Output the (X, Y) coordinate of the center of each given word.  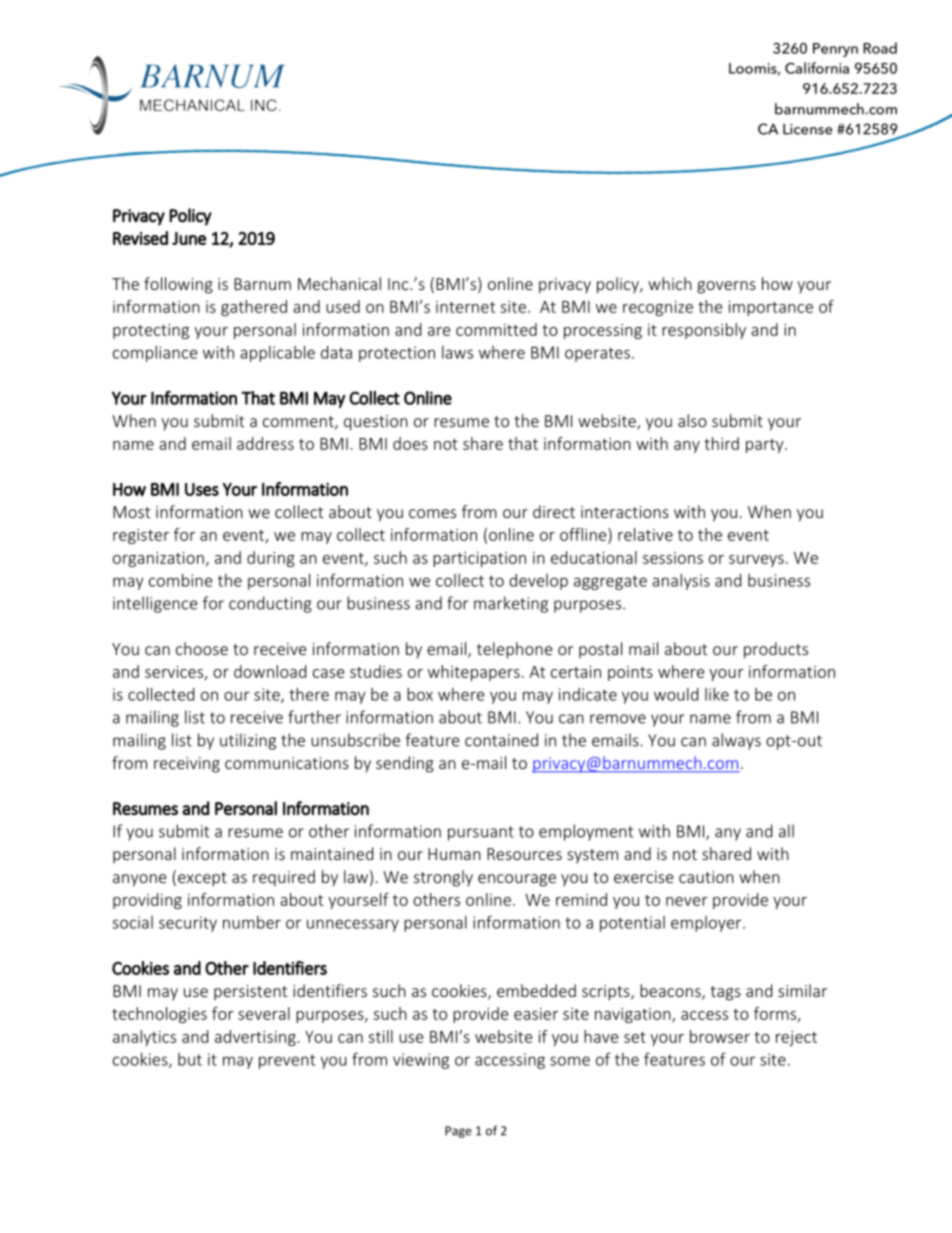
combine (181, 580)
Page (458, 1132)
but (190, 1059)
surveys (756, 561)
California (817, 68)
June (189, 238)
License (807, 129)
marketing (511, 604)
